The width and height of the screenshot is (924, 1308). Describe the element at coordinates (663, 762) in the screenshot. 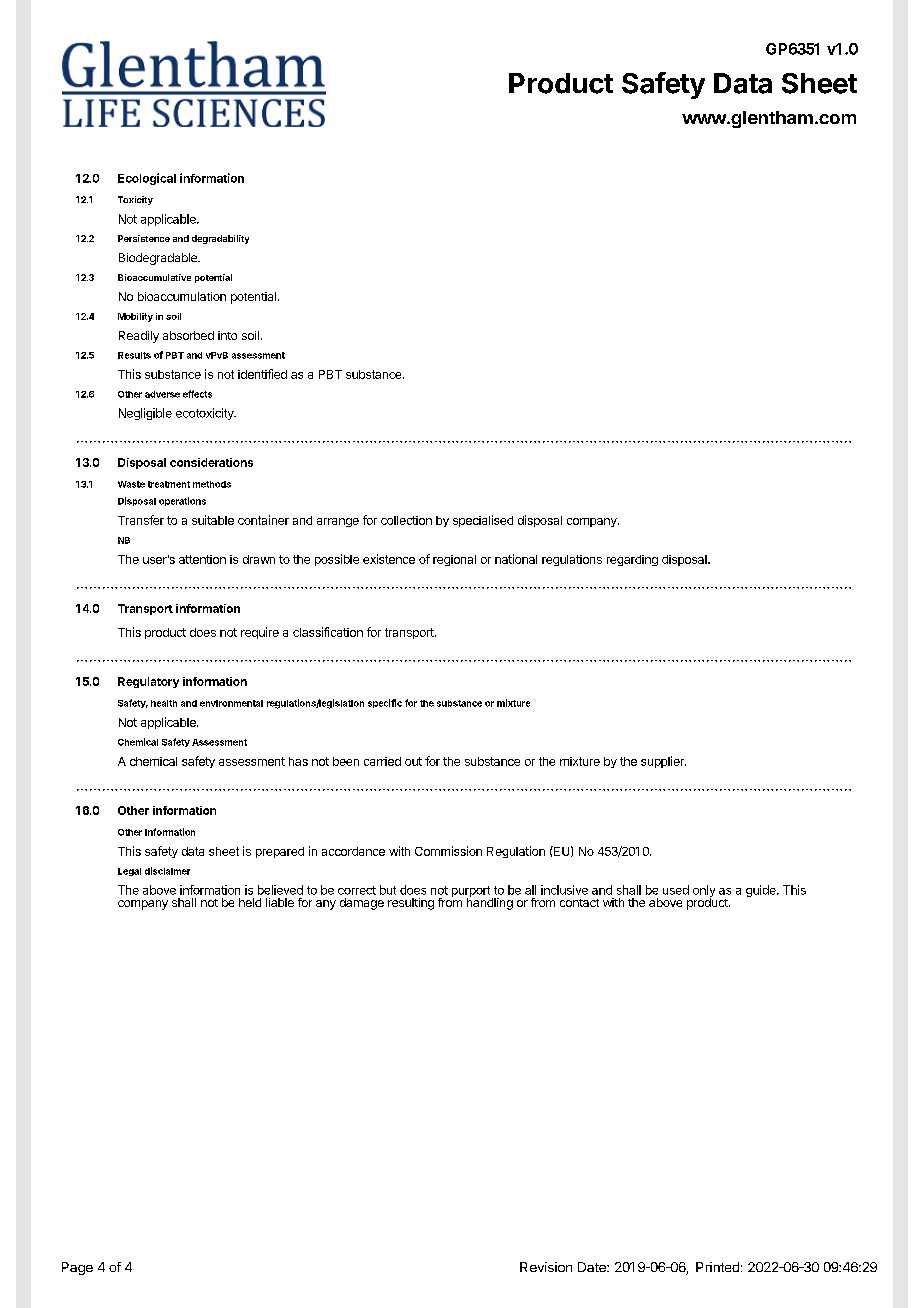

I see `supplier` at that location.
